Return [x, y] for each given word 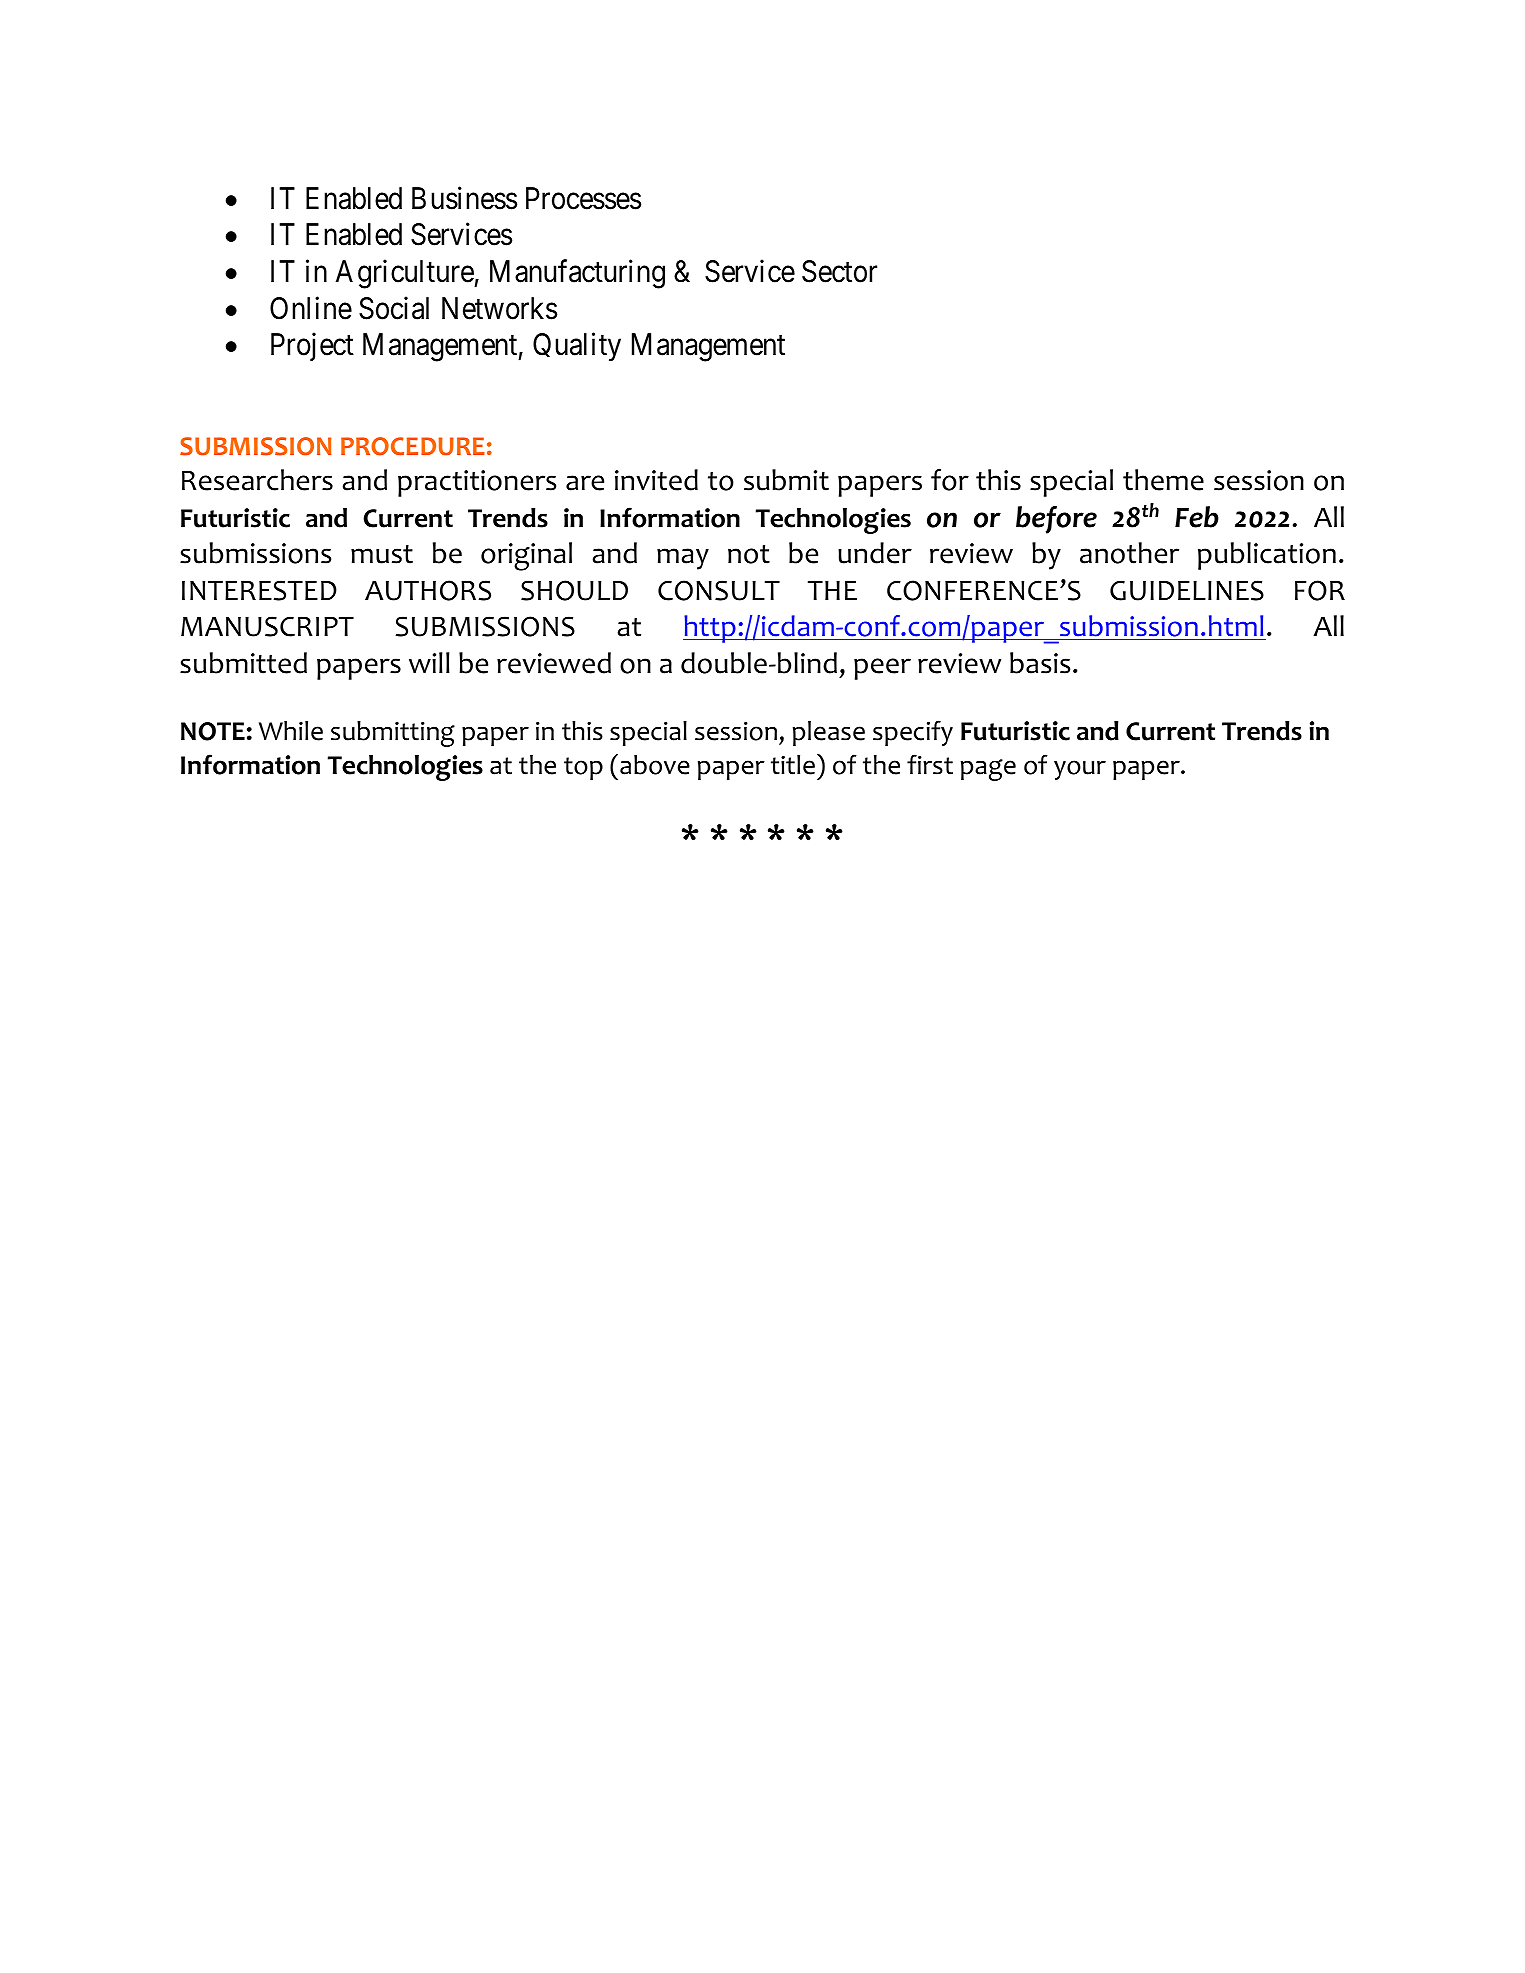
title [793, 765]
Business [464, 198]
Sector [839, 271]
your [1080, 770]
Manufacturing [577, 274]
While [291, 731]
